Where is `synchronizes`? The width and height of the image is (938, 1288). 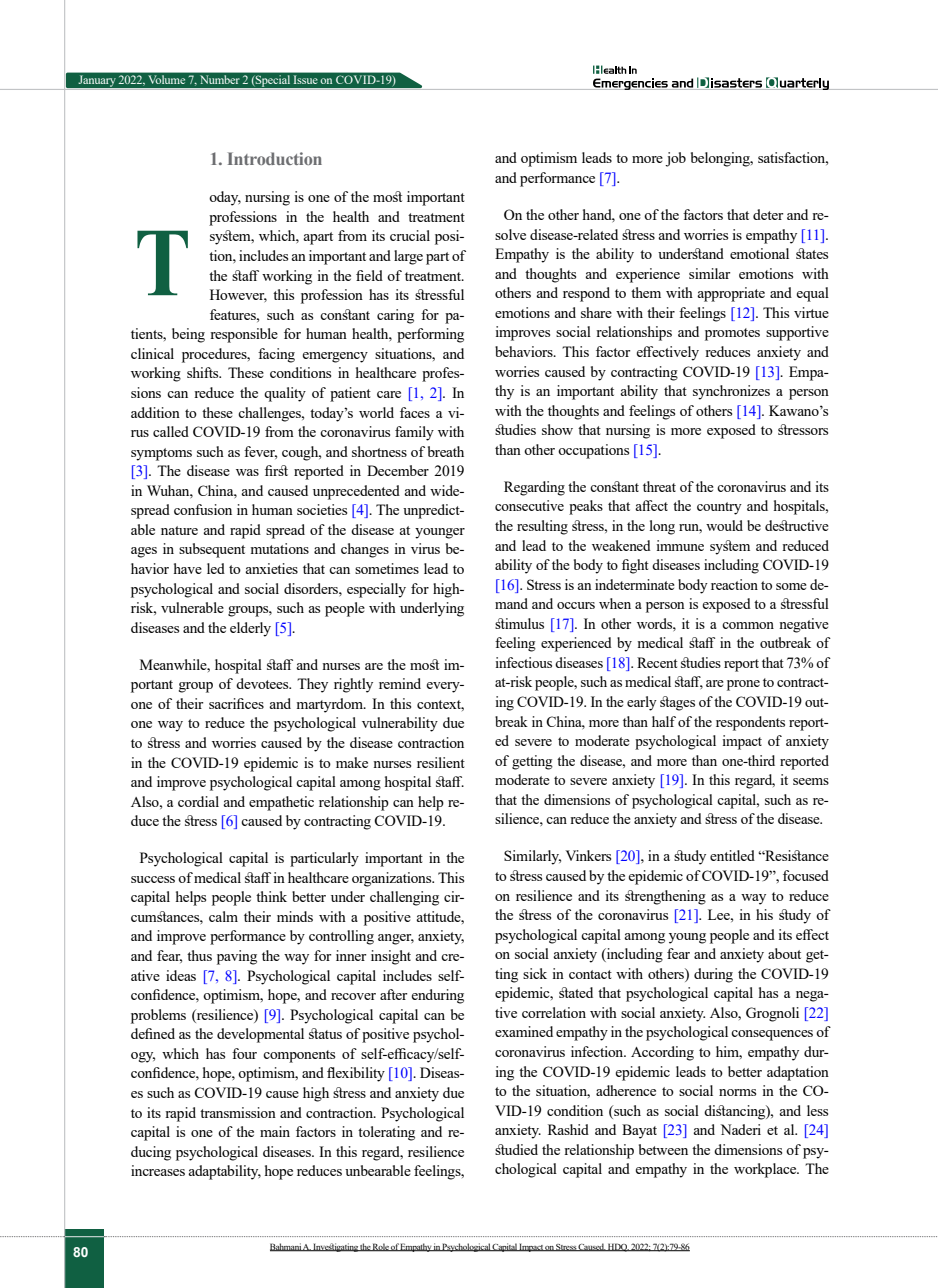
synchronizes is located at coordinates (731, 392).
